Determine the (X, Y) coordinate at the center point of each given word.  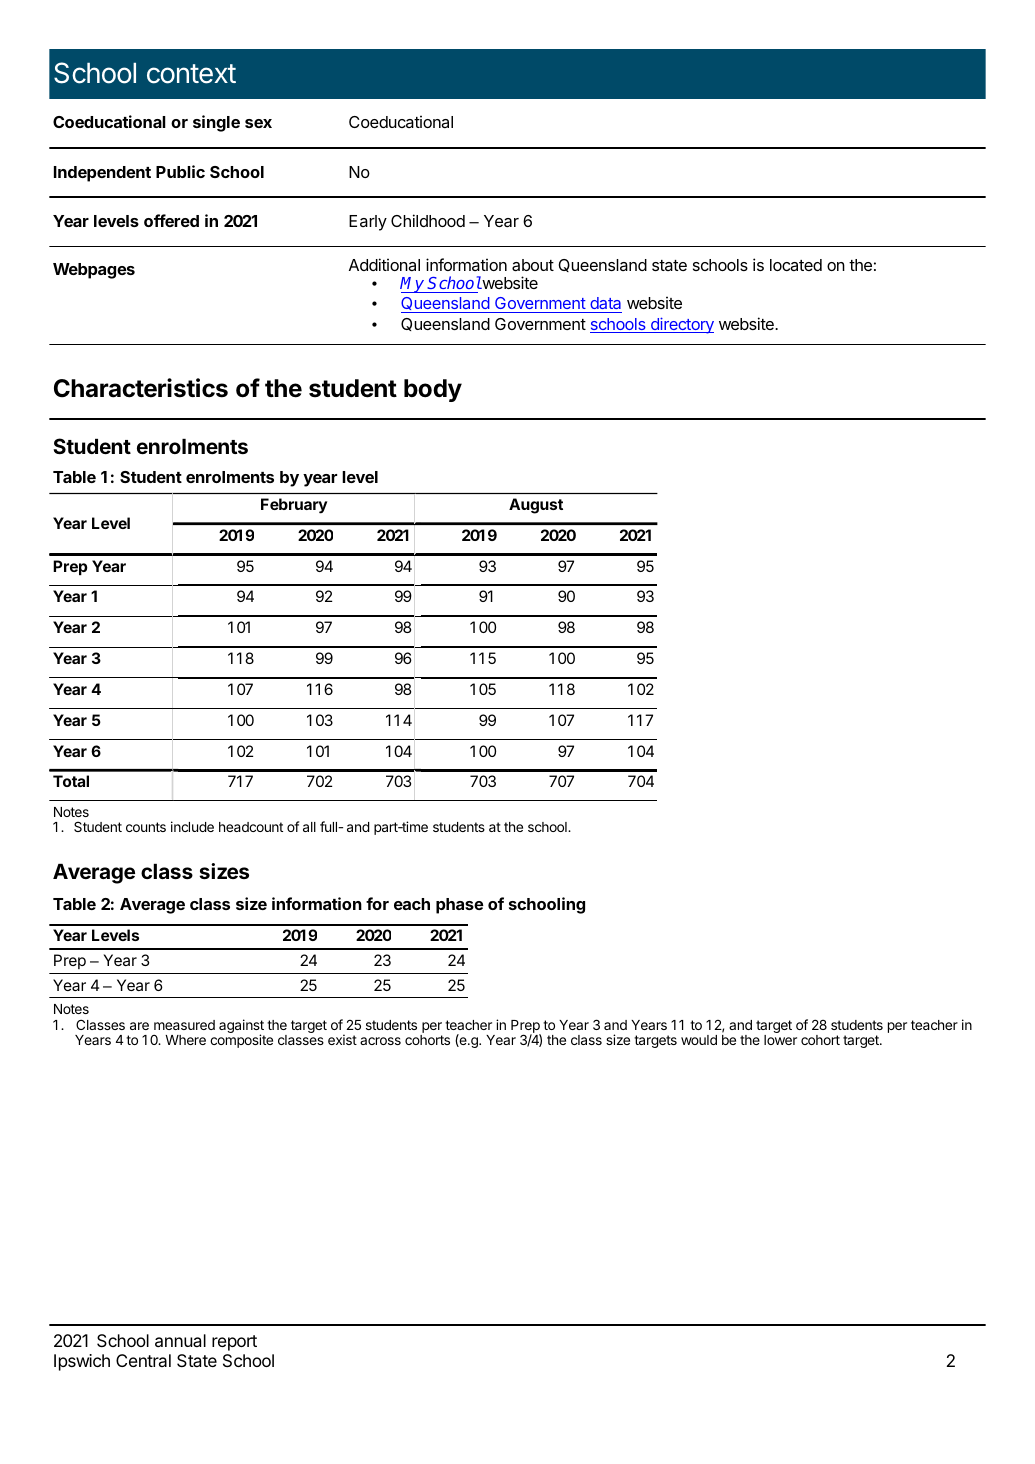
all (309, 827)
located (796, 265)
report (234, 1343)
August (536, 506)
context (191, 74)
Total (71, 781)
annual (180, 1340)
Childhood (428, 220)
